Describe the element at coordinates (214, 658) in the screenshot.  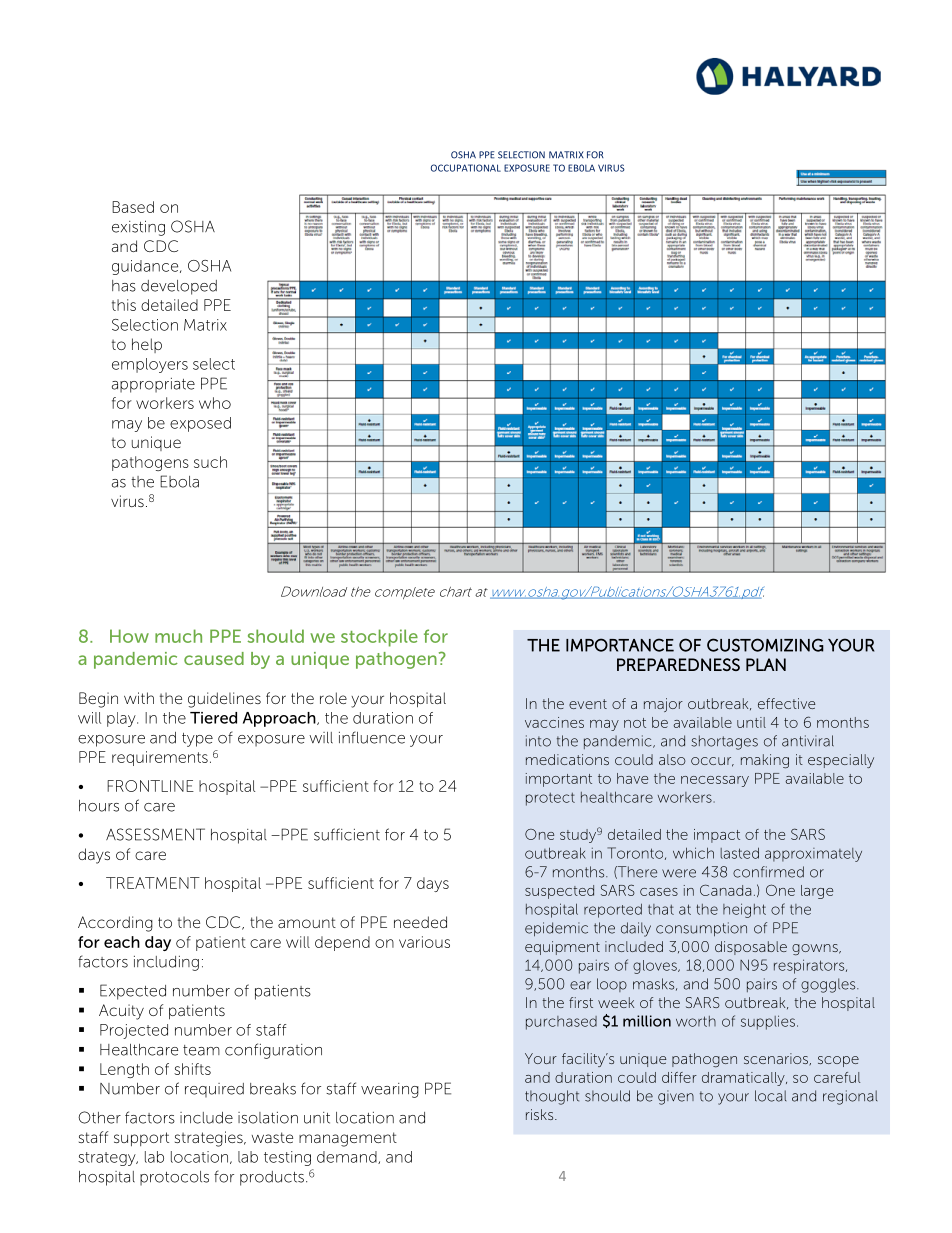
I see `caused` at that location.
